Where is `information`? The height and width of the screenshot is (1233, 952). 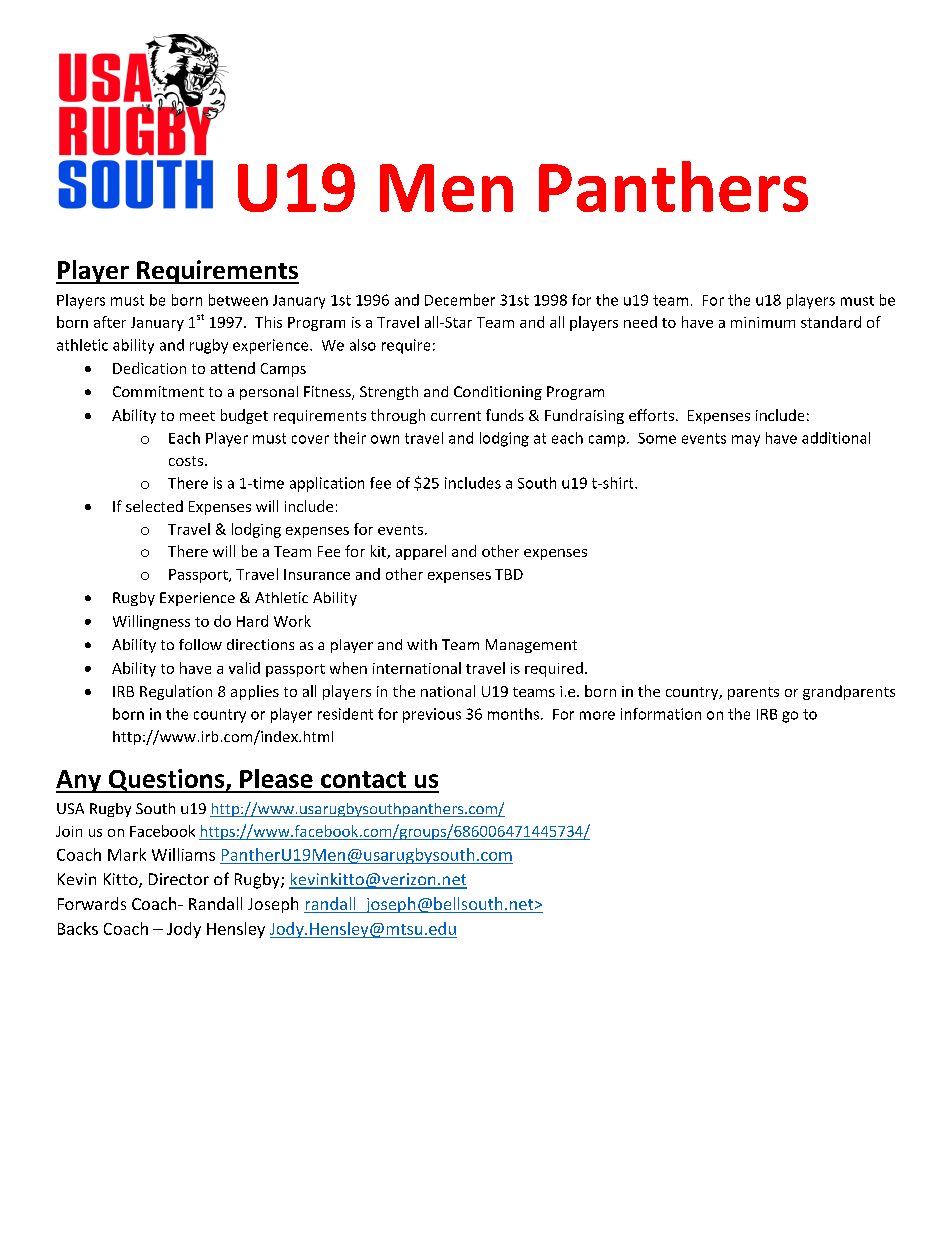
information is located at coordinates (661, 714).
